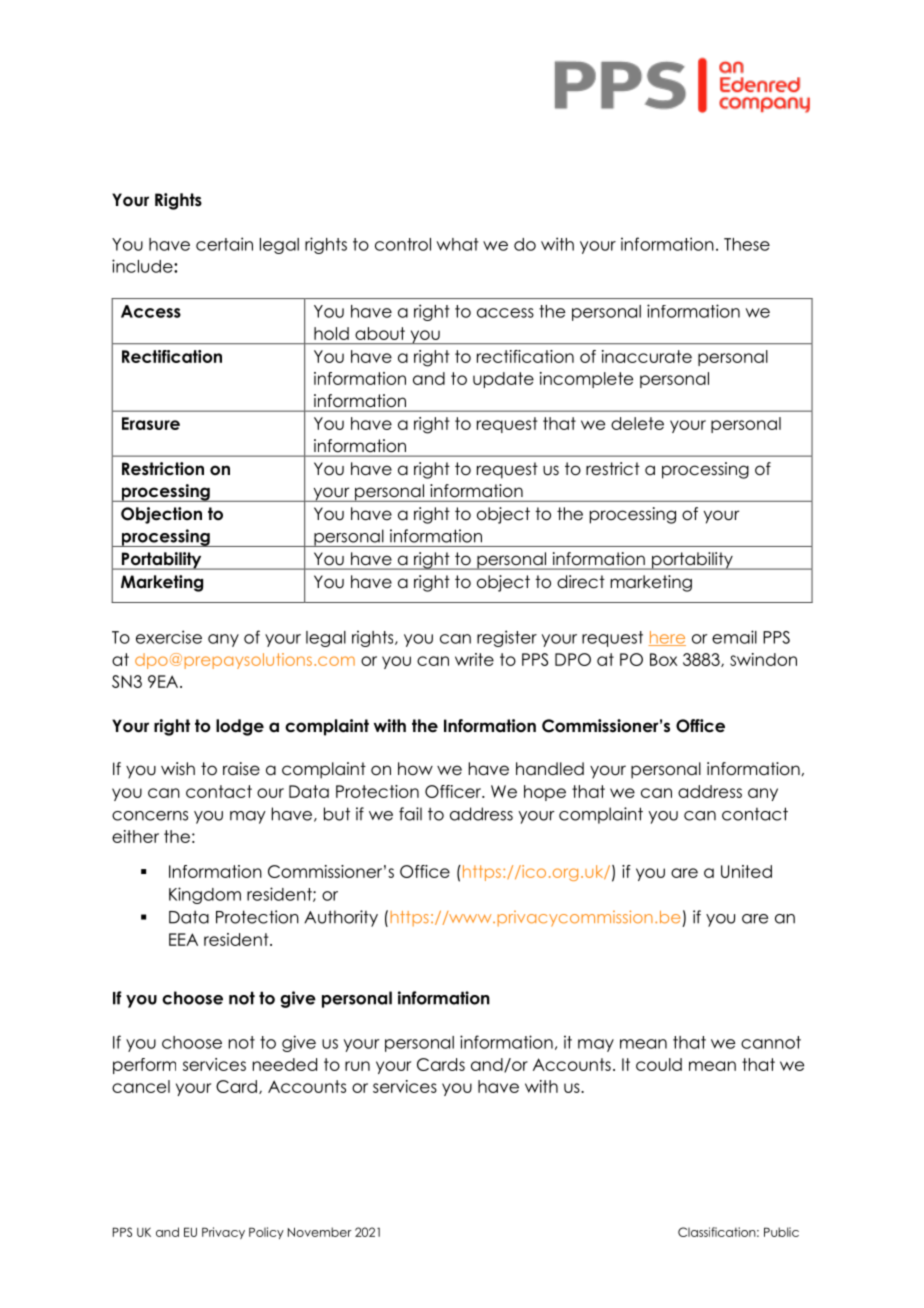 The image size is (924, 1308). I want to click on email, so click(734, 637).
